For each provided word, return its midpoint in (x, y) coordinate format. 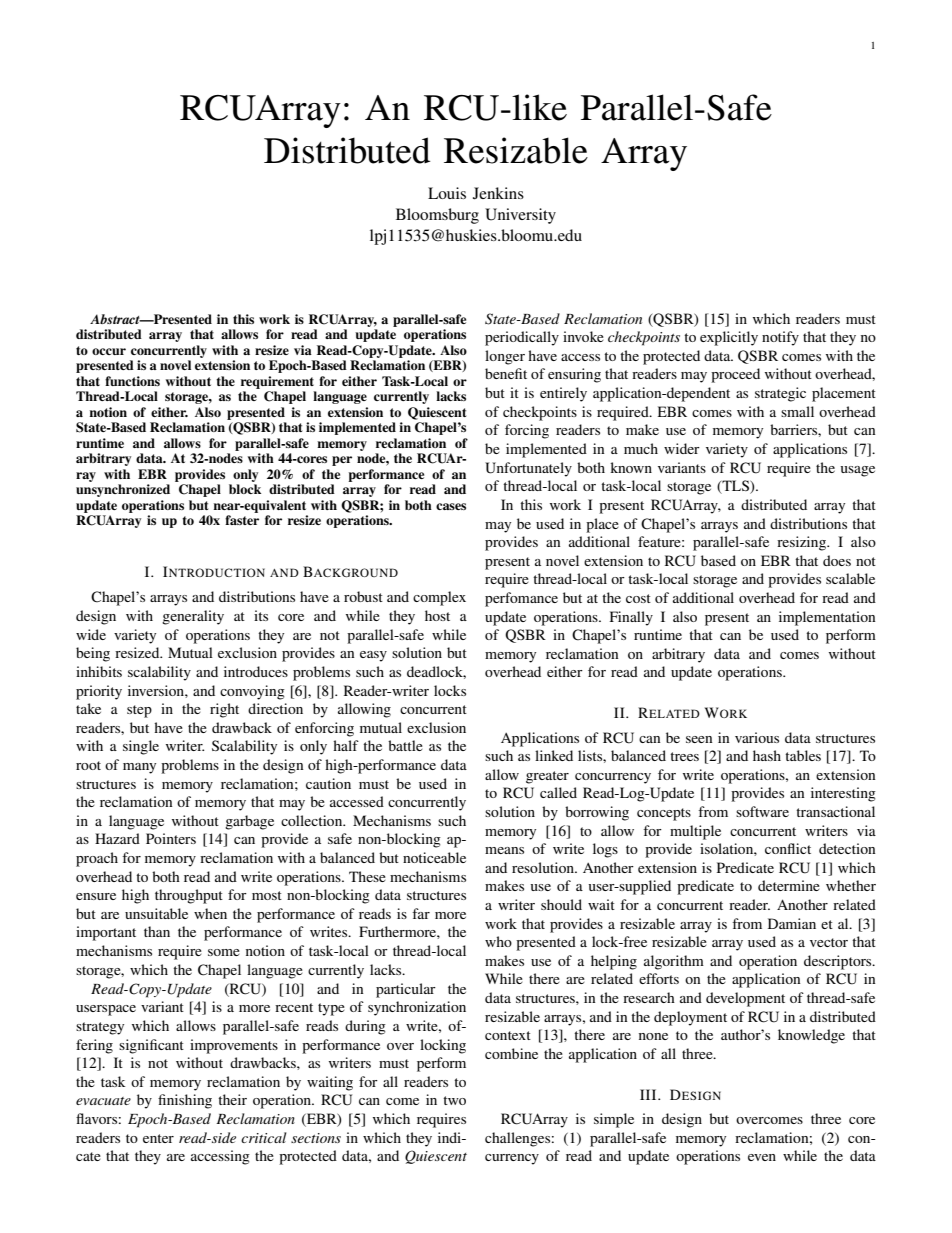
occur (109, 351)
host (437, 615)
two (454, 1100)
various (757, 737)
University (520, 216)
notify (780, 338)
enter (158, 1138)
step (139, 711)
